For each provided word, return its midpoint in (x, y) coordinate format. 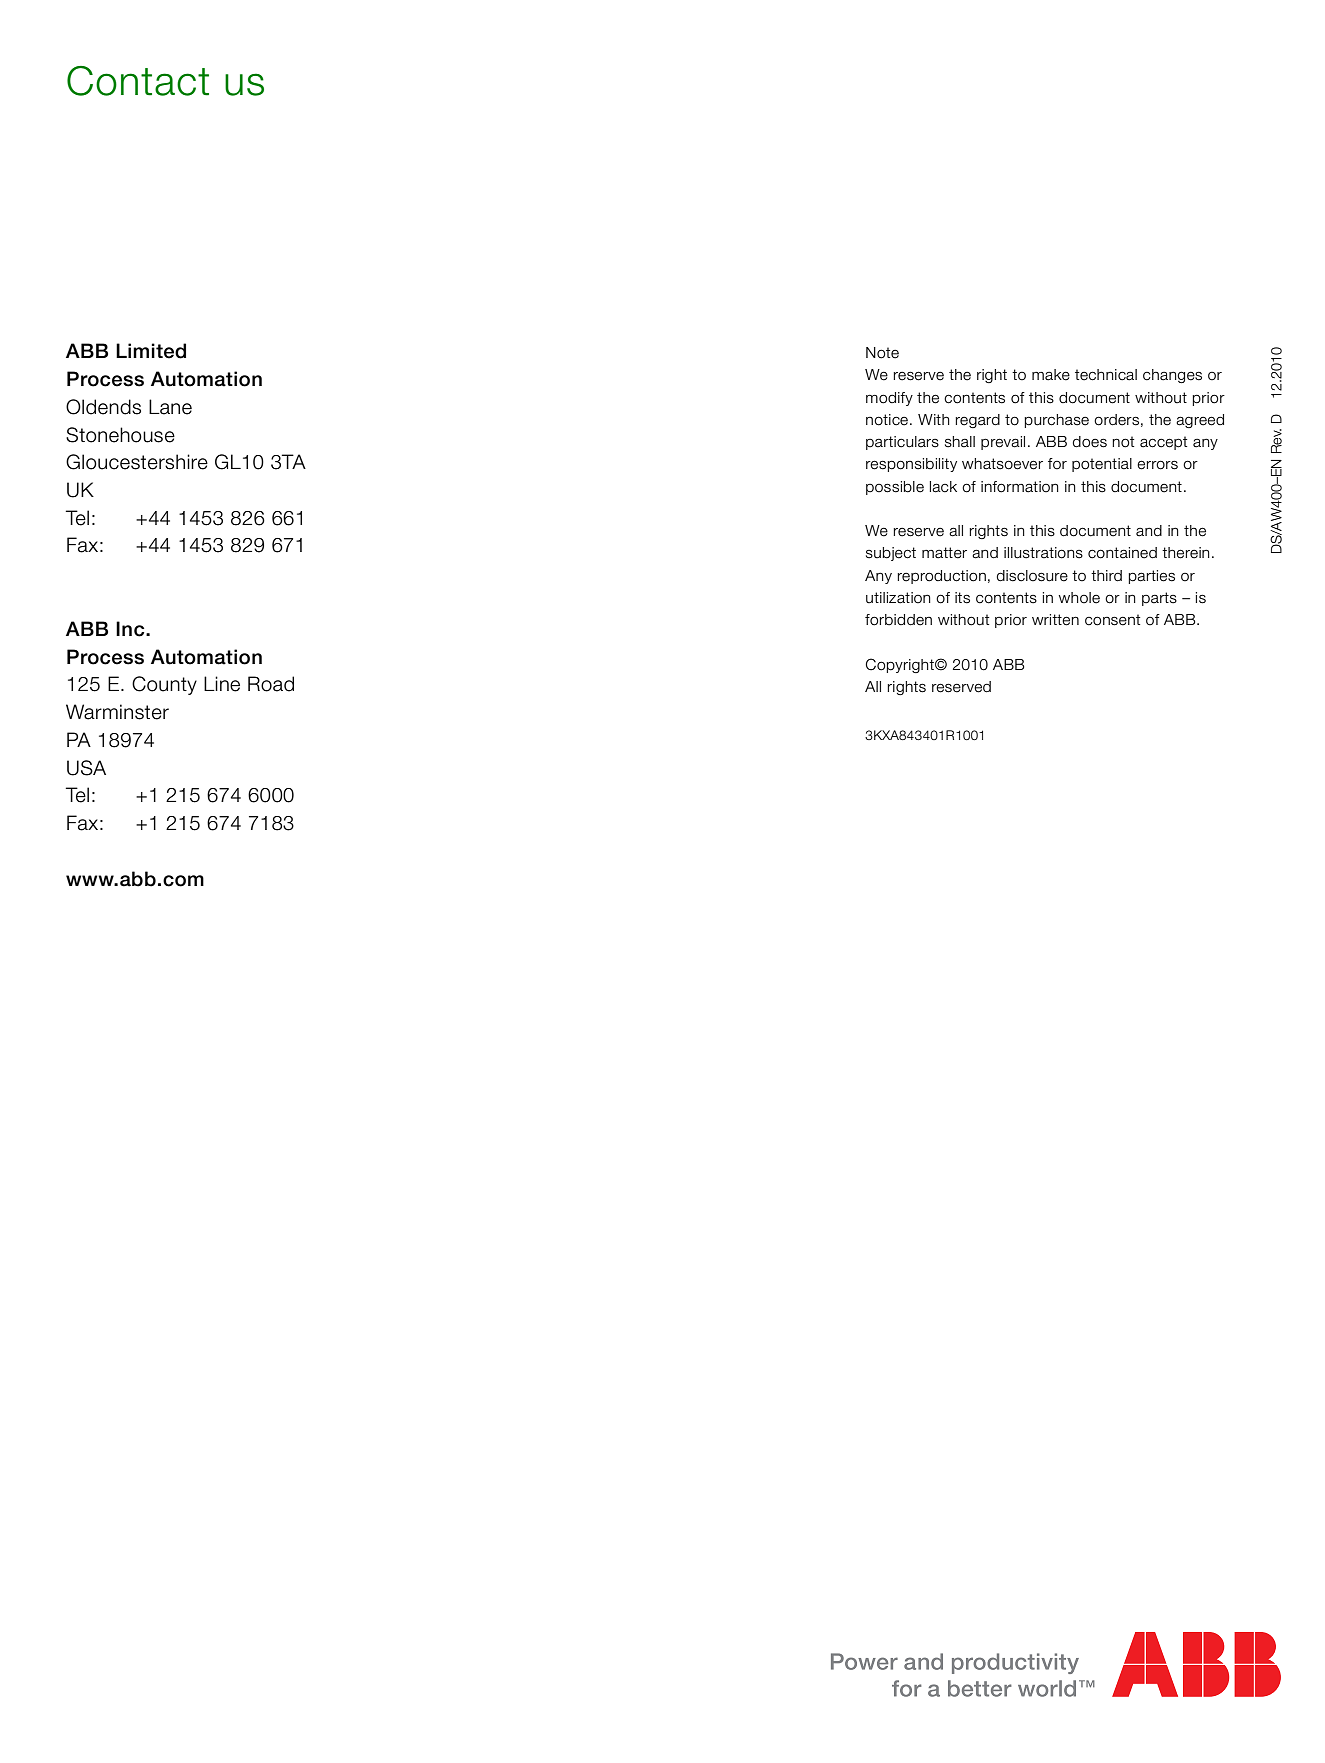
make (1051, 375)
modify (889, 399)
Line (222, 684)
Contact (138, 81)
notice (888, 420)
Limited (151, 351)
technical (1106, 375)
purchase (1057, 421)
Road (271, 684)
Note (882, 353)
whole (1079, 598)
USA (86, 768)
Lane (170, 407)
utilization (898, 598)
